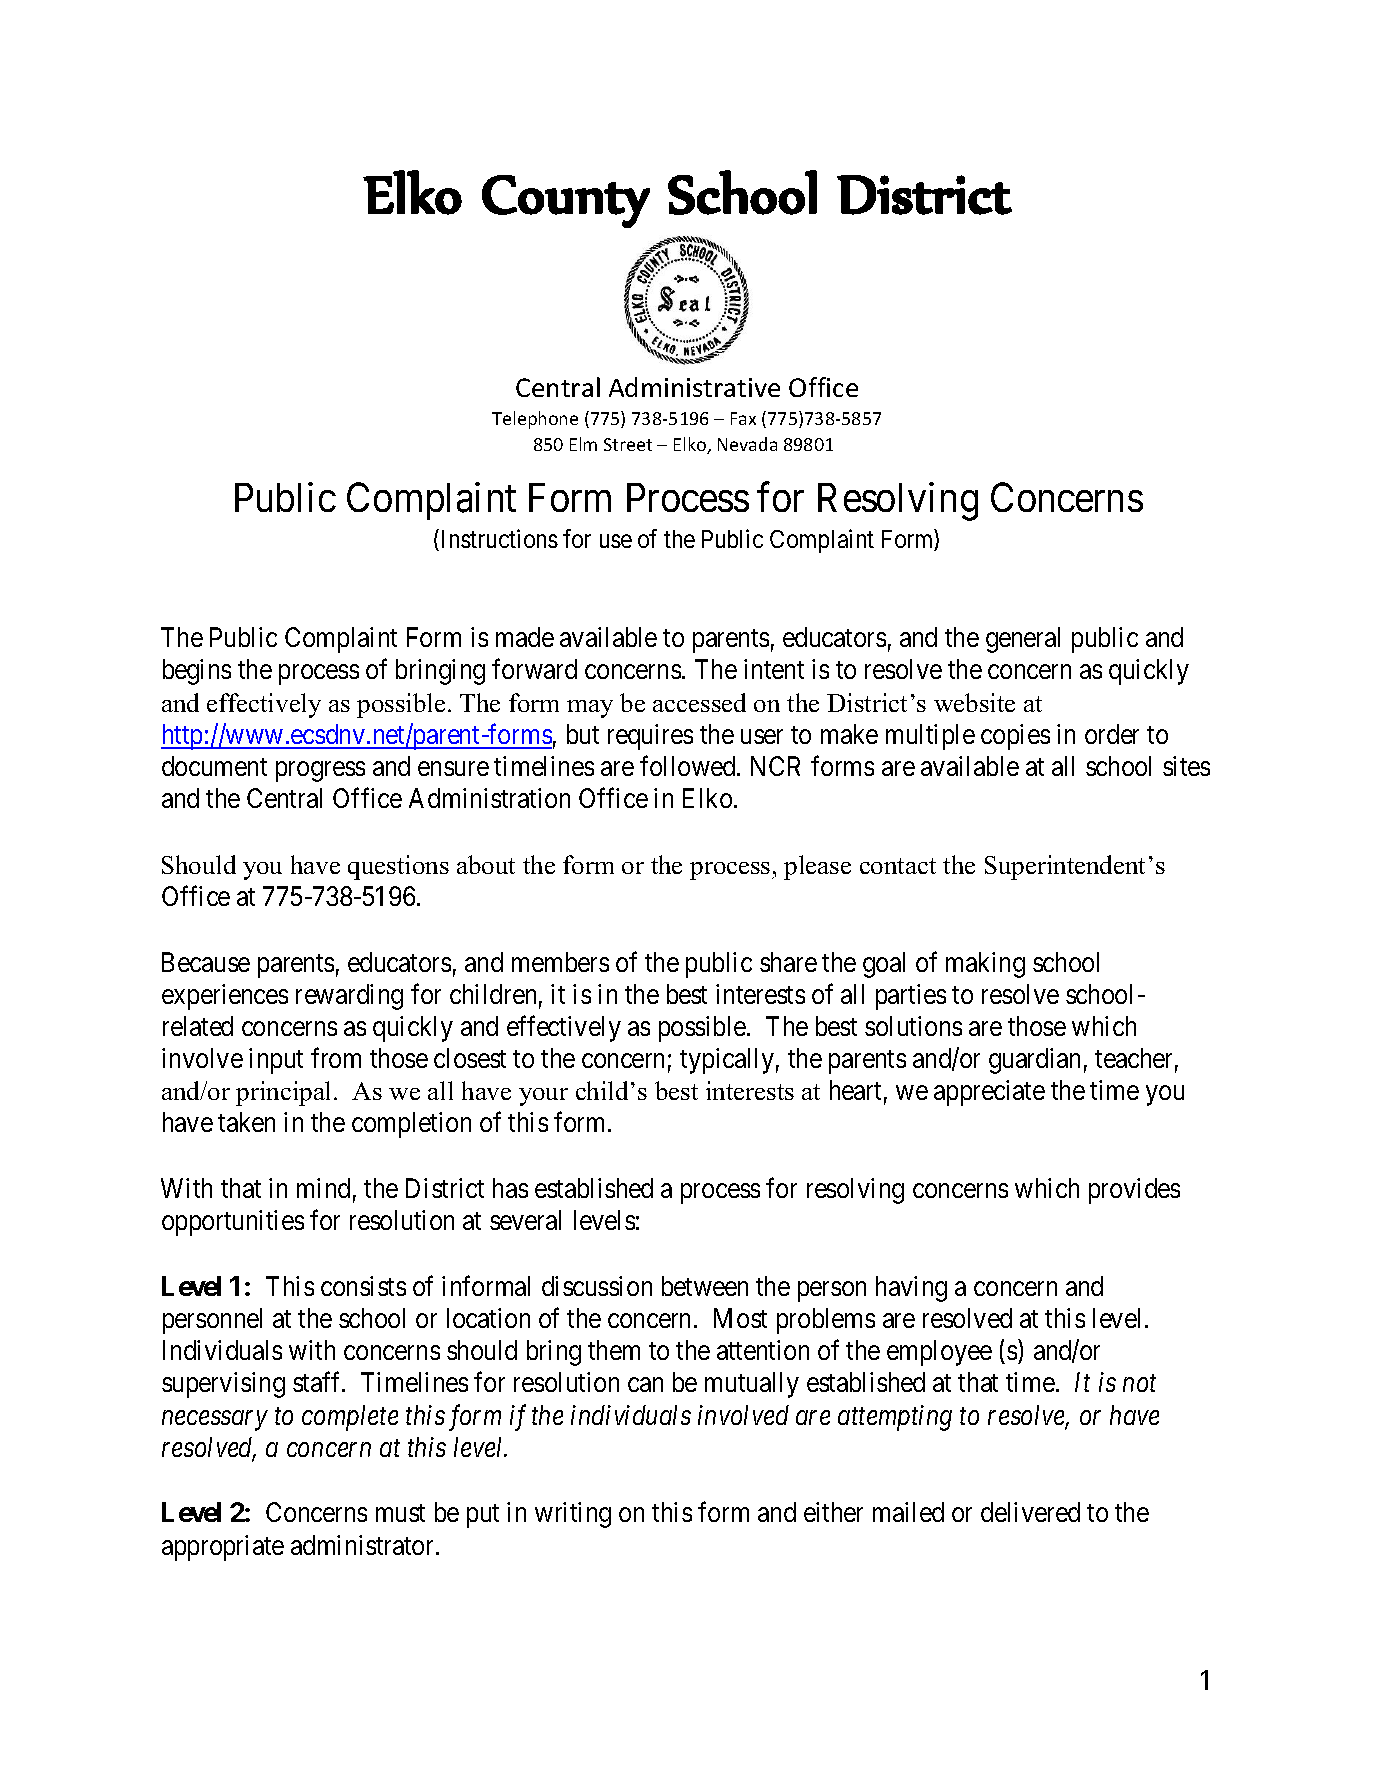 The height and width of the screenshot is (1780, 1375). I want to click on begins, so click(197, 672).
